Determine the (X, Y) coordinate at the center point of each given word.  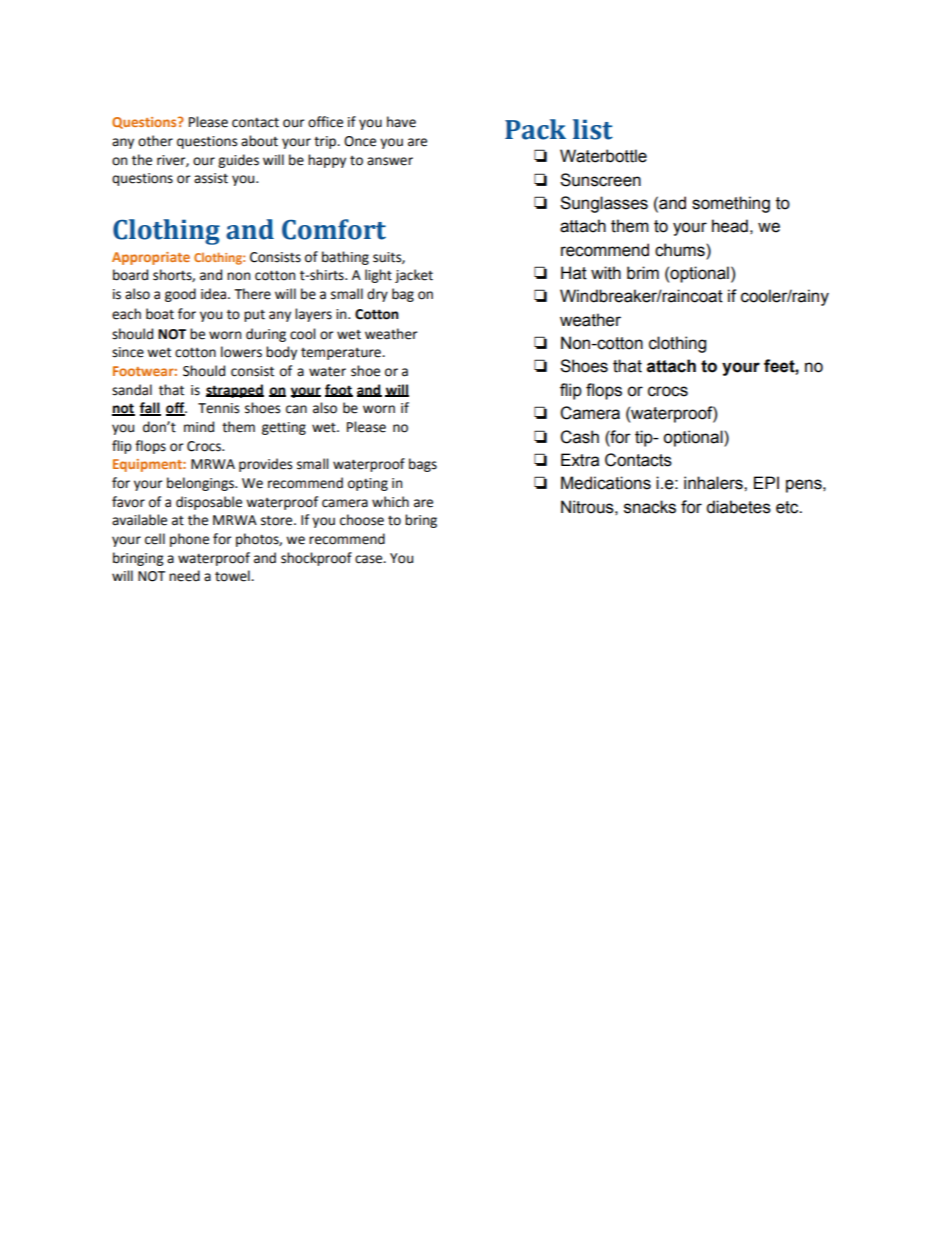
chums (681, 250)
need (184, 576)
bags (423, 465)
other (155, 141)
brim (643, 273)
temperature (342, 354)
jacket (414, 276)
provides (265, 465)
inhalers (714, 483)
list (593, 129)
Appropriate (151, 258)
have (401, 122)
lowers (241, 352)
